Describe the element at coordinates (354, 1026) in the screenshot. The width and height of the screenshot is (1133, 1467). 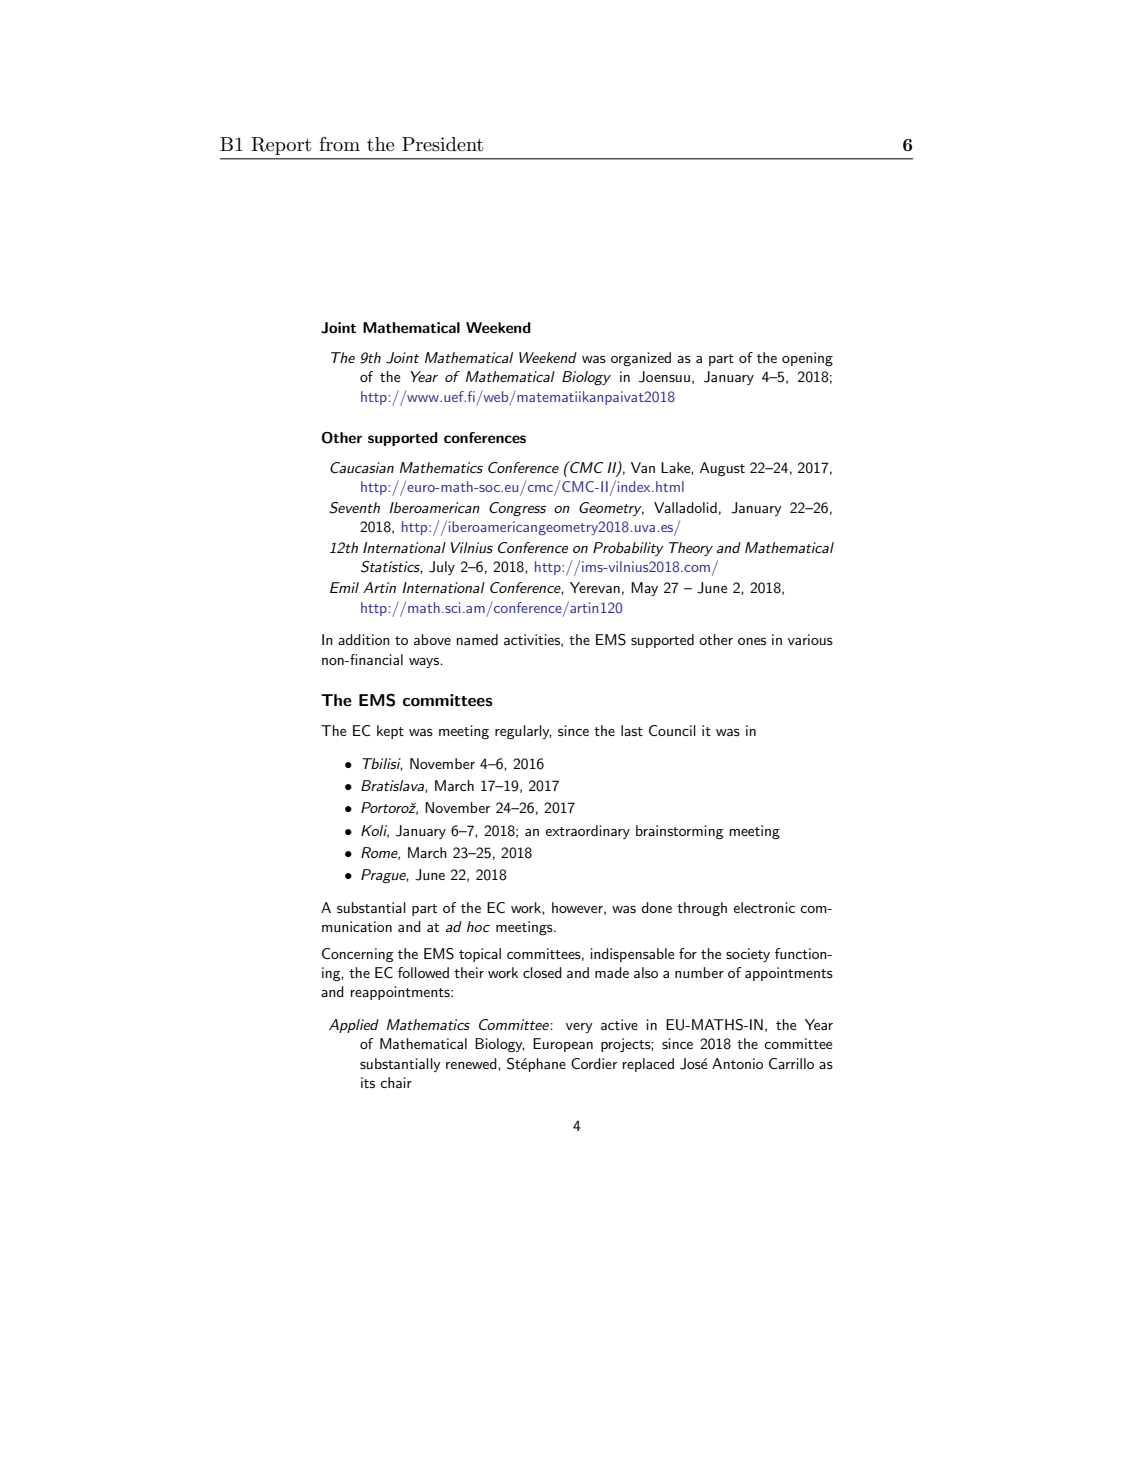
I see `Applied` at that location.
